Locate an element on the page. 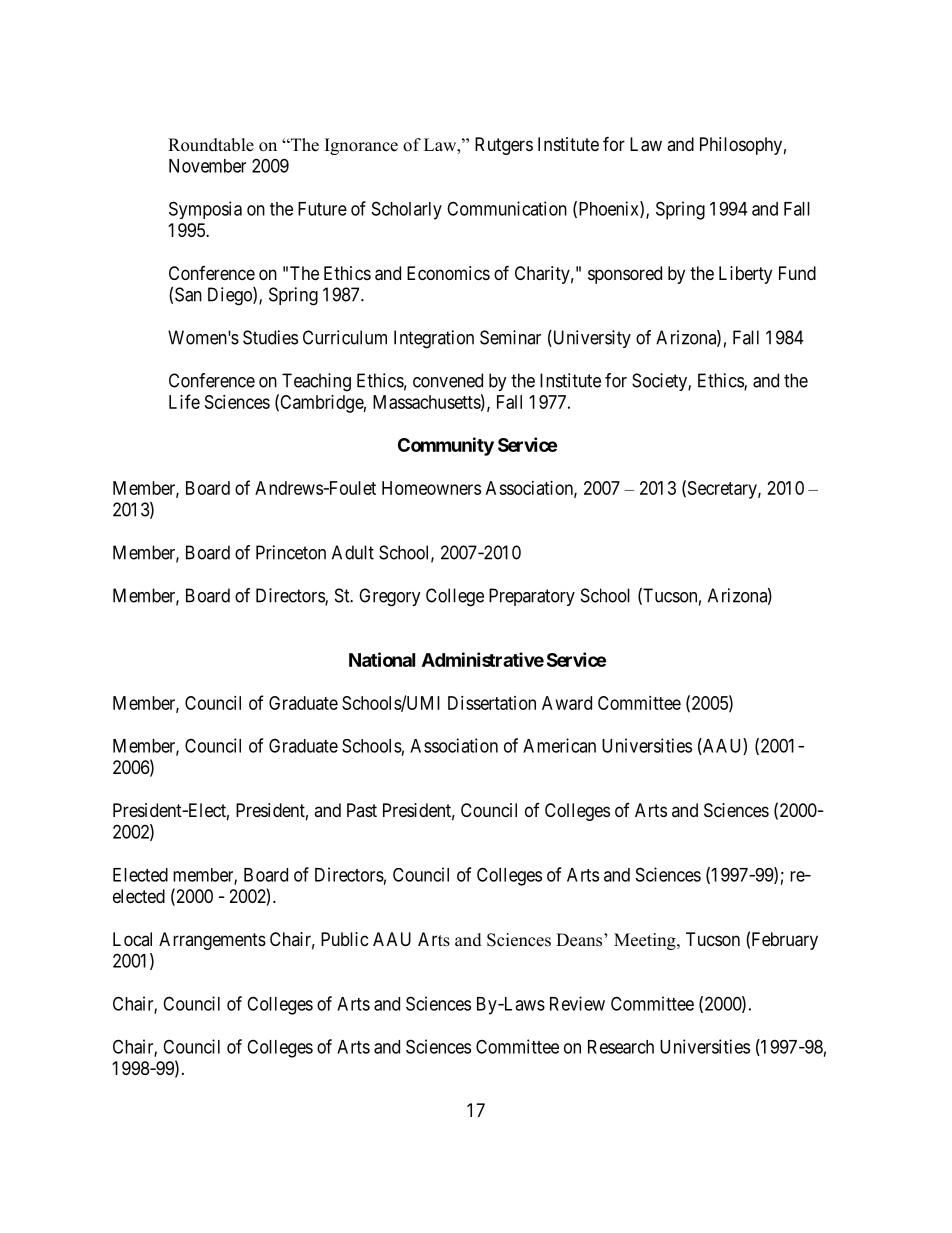  November is located at coordinates (207, 166).
